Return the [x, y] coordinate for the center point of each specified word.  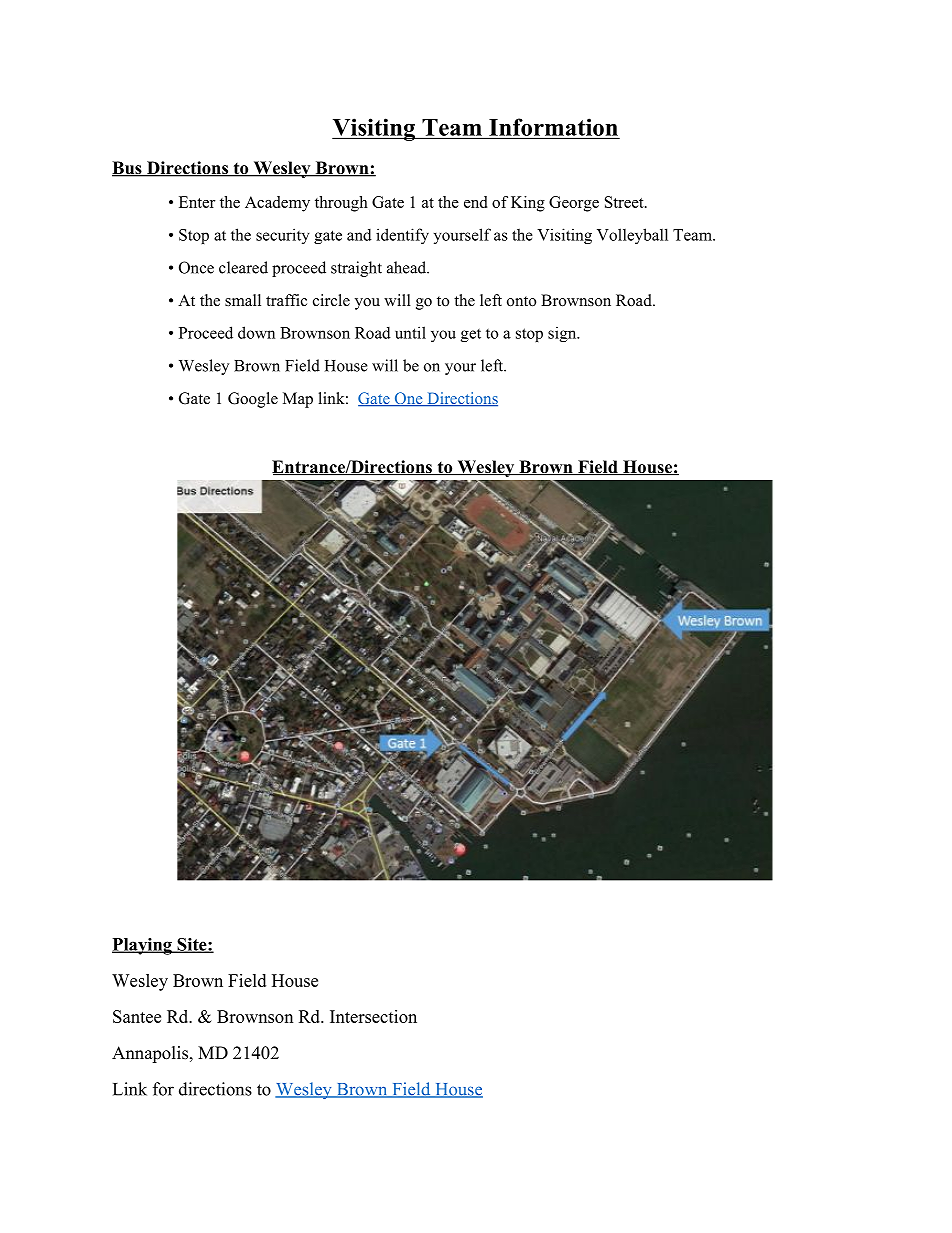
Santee [137, 1016]
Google [253, 400]
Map [298, 400]
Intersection [373, 1016]
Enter [197, 202]
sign [563, 334]
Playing [143, 946]
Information [553, 128]
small [243, 300]
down [256, 332]
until [410, 332]
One [408, 399]
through [341, 204]
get [471, 335]
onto [521, 301]
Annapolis [150, 1054]
